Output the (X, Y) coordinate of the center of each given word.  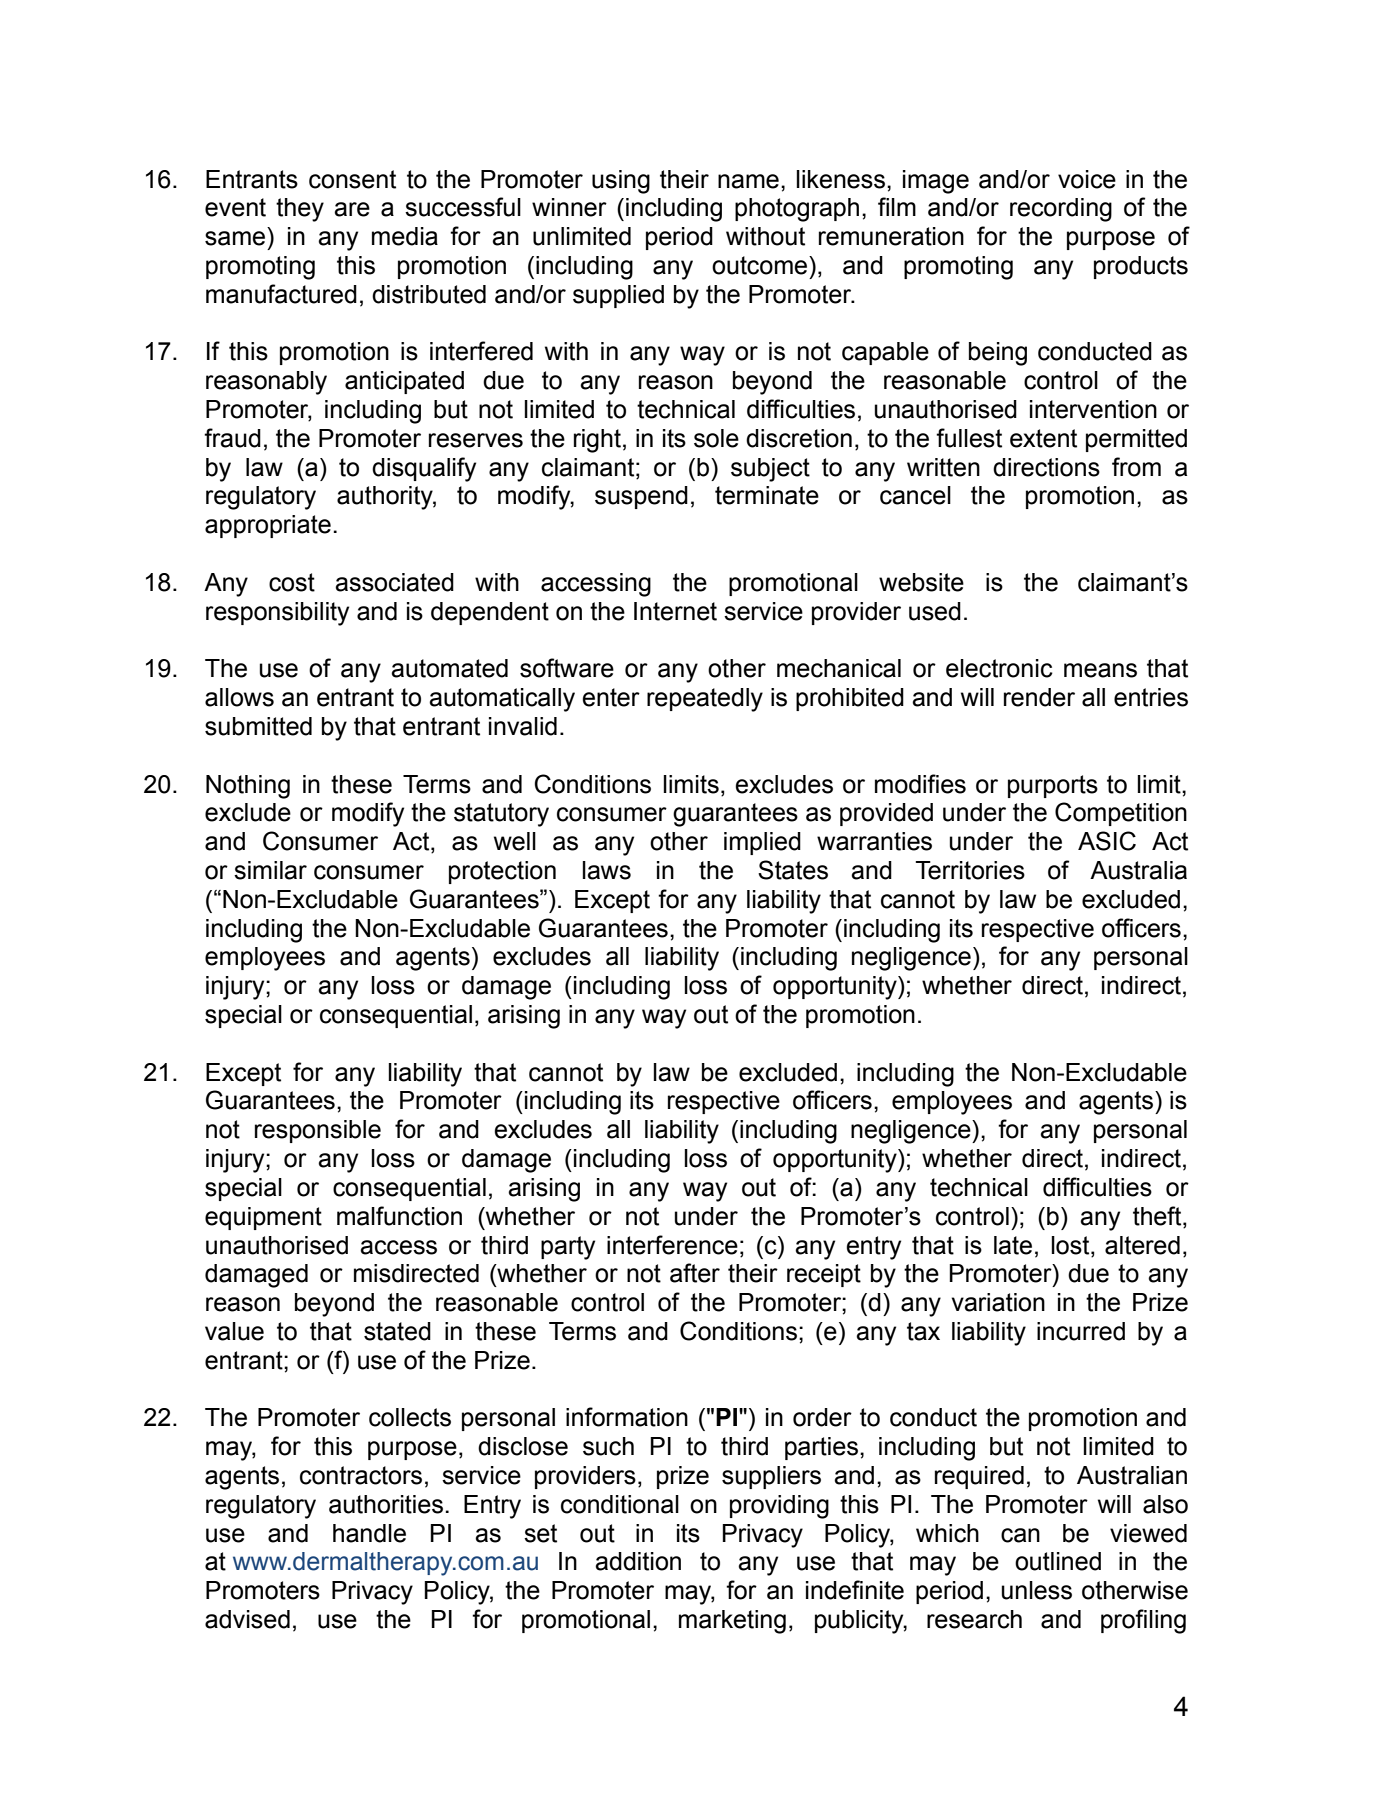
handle (369, 1533)
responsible (318, 1131)
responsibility (277, 614)
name (748, 181)
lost (1072, 1245)
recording (1061, 210)
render (1039, 697)
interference (672, 1245)
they (300, 210)
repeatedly (705, 700)
